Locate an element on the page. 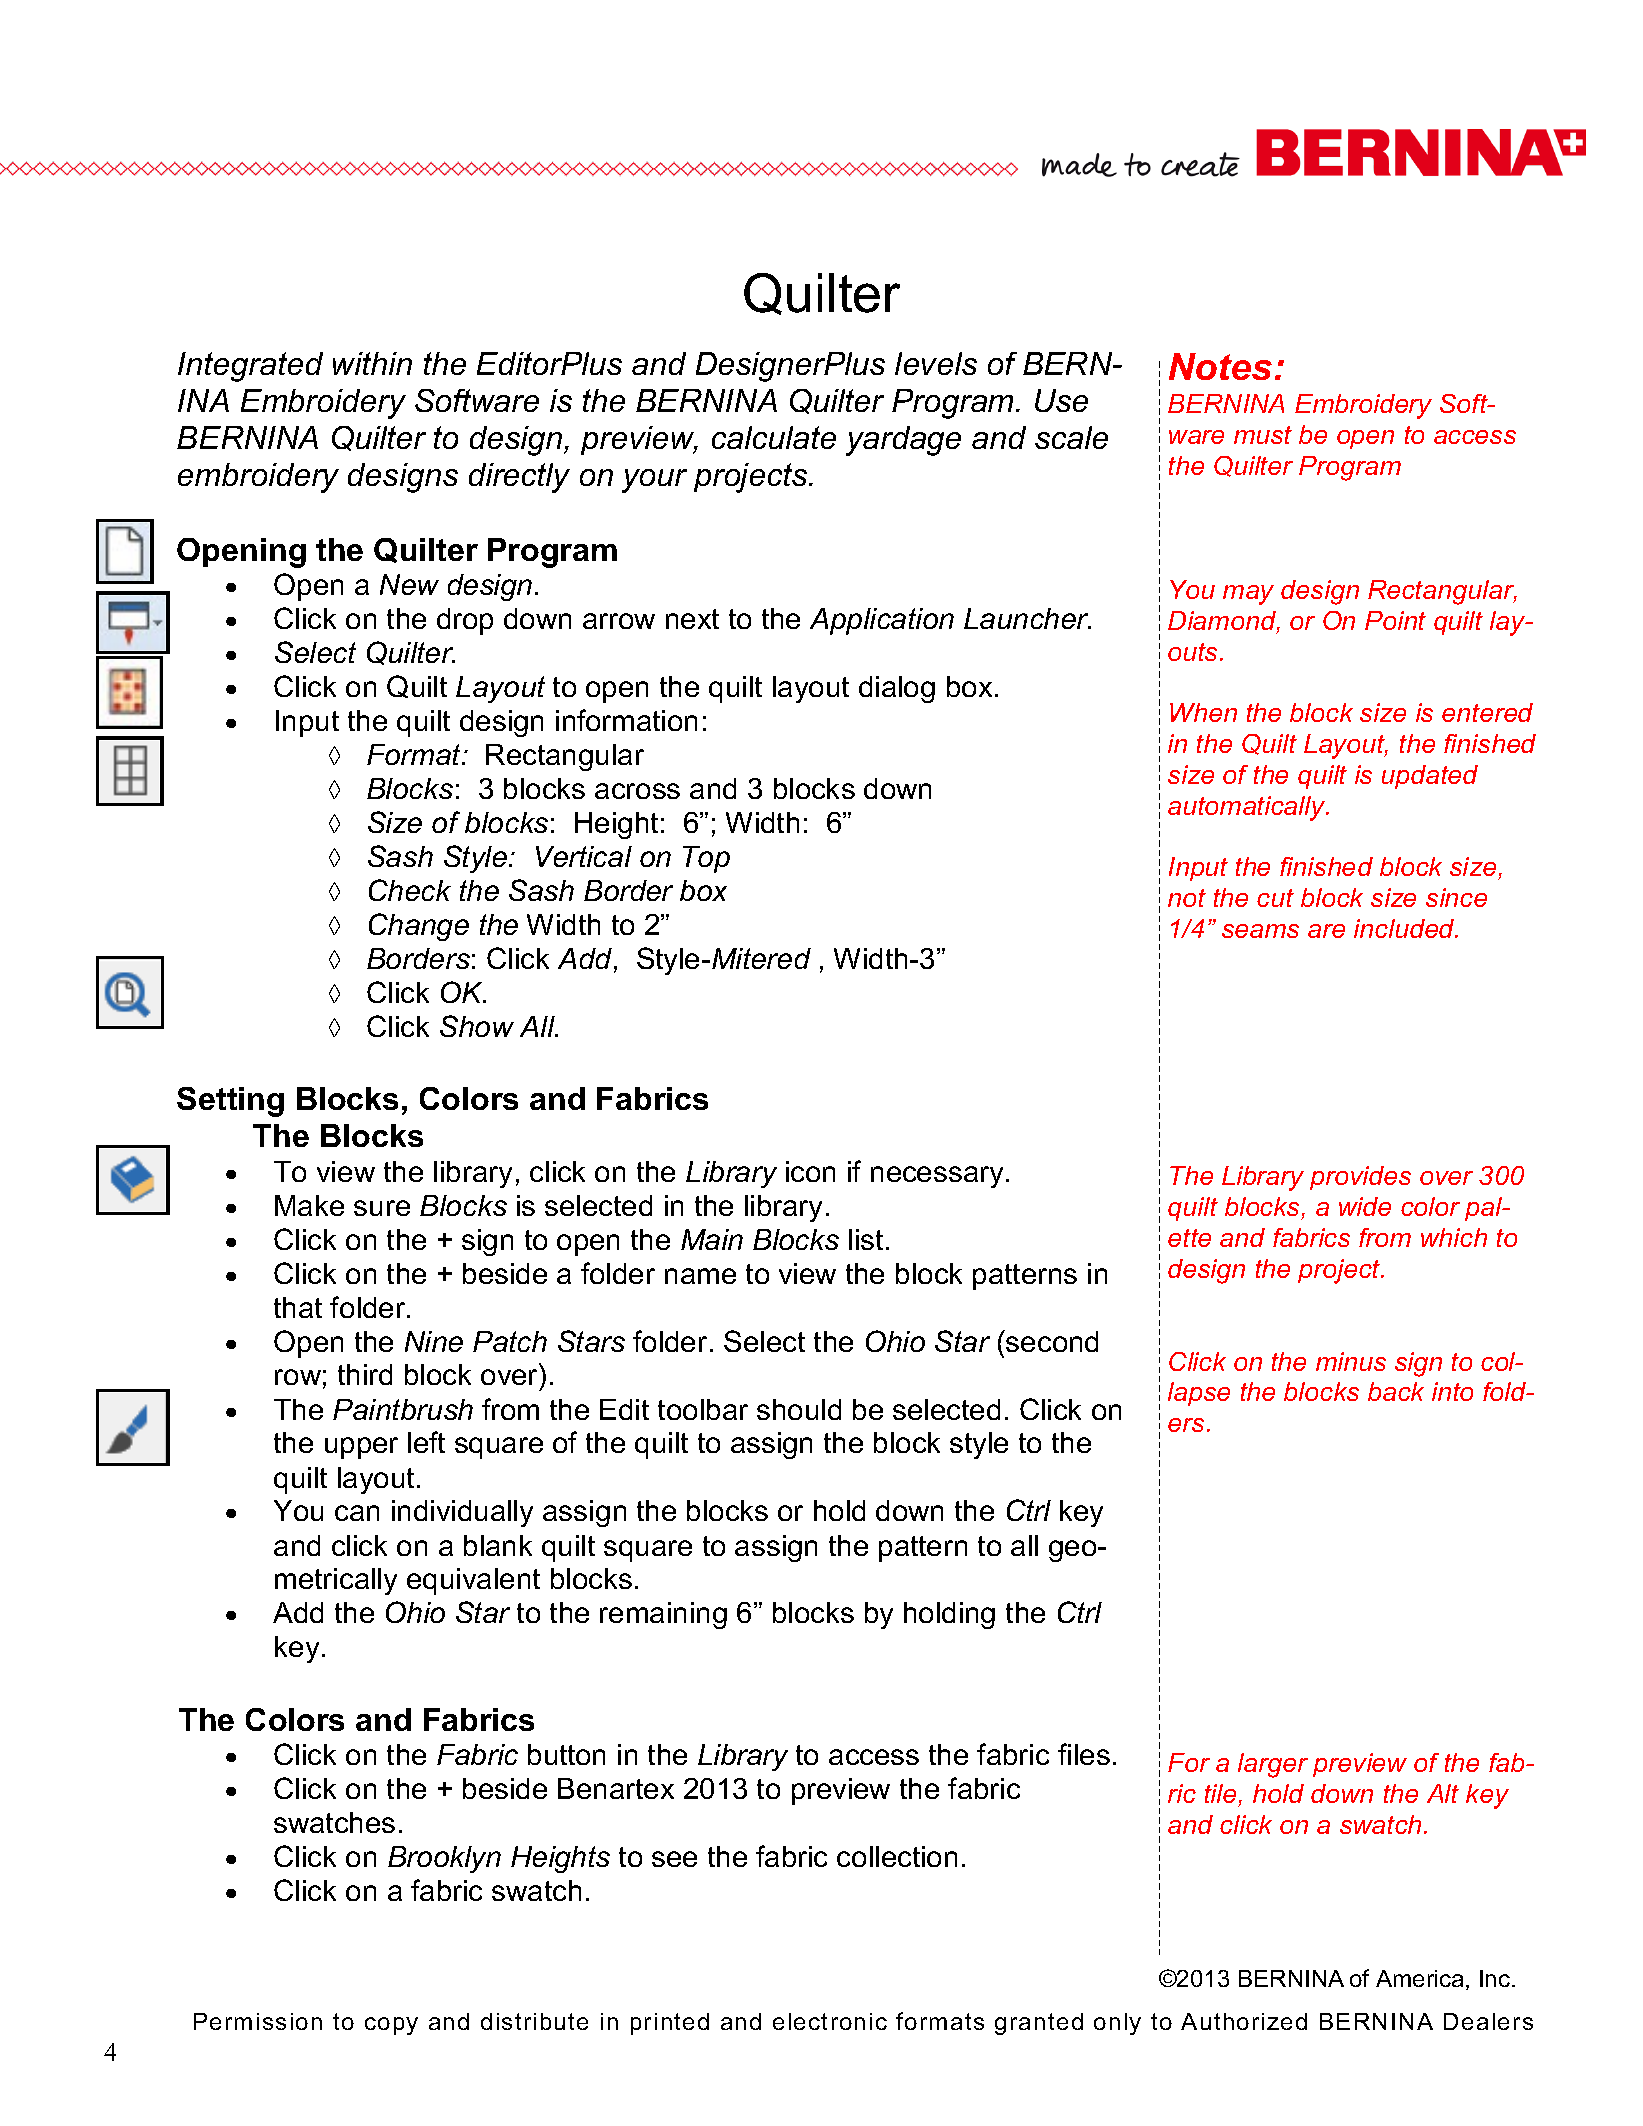 This page has width=1643, height=2126. Top is located at coordinates (706, 859).
